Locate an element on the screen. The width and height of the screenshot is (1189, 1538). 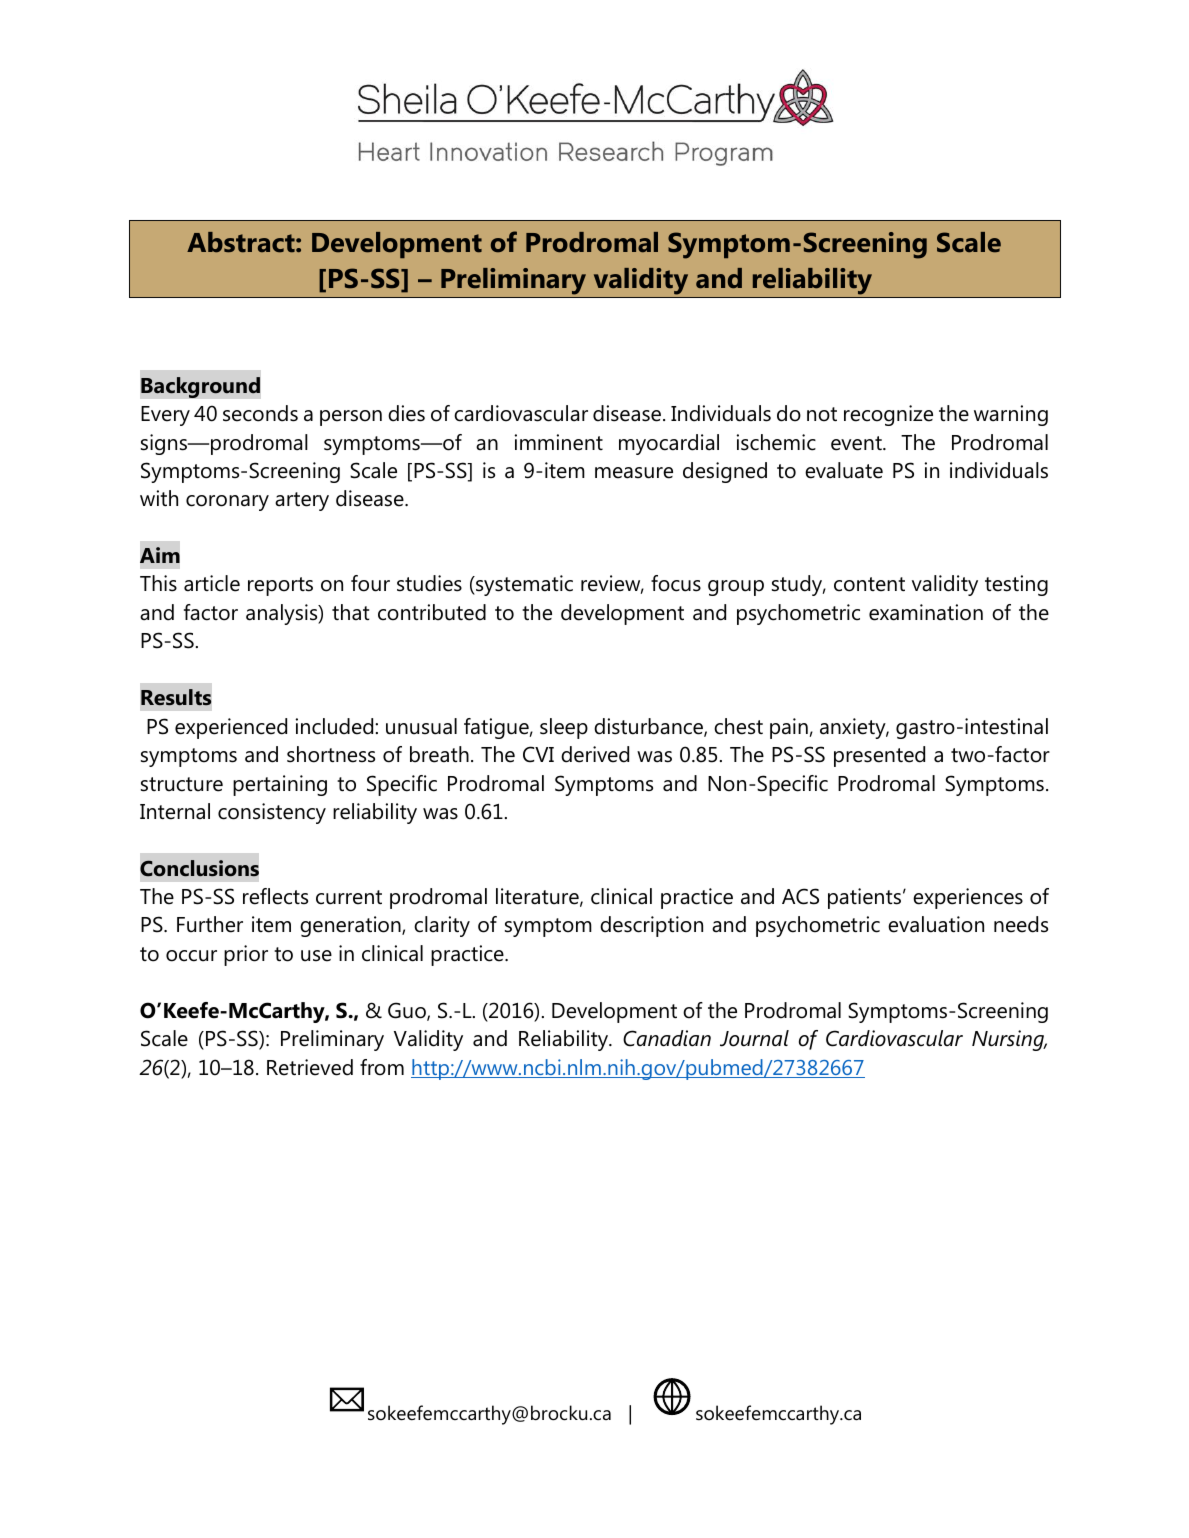
Journal is located at coordinates (754, 1038).
